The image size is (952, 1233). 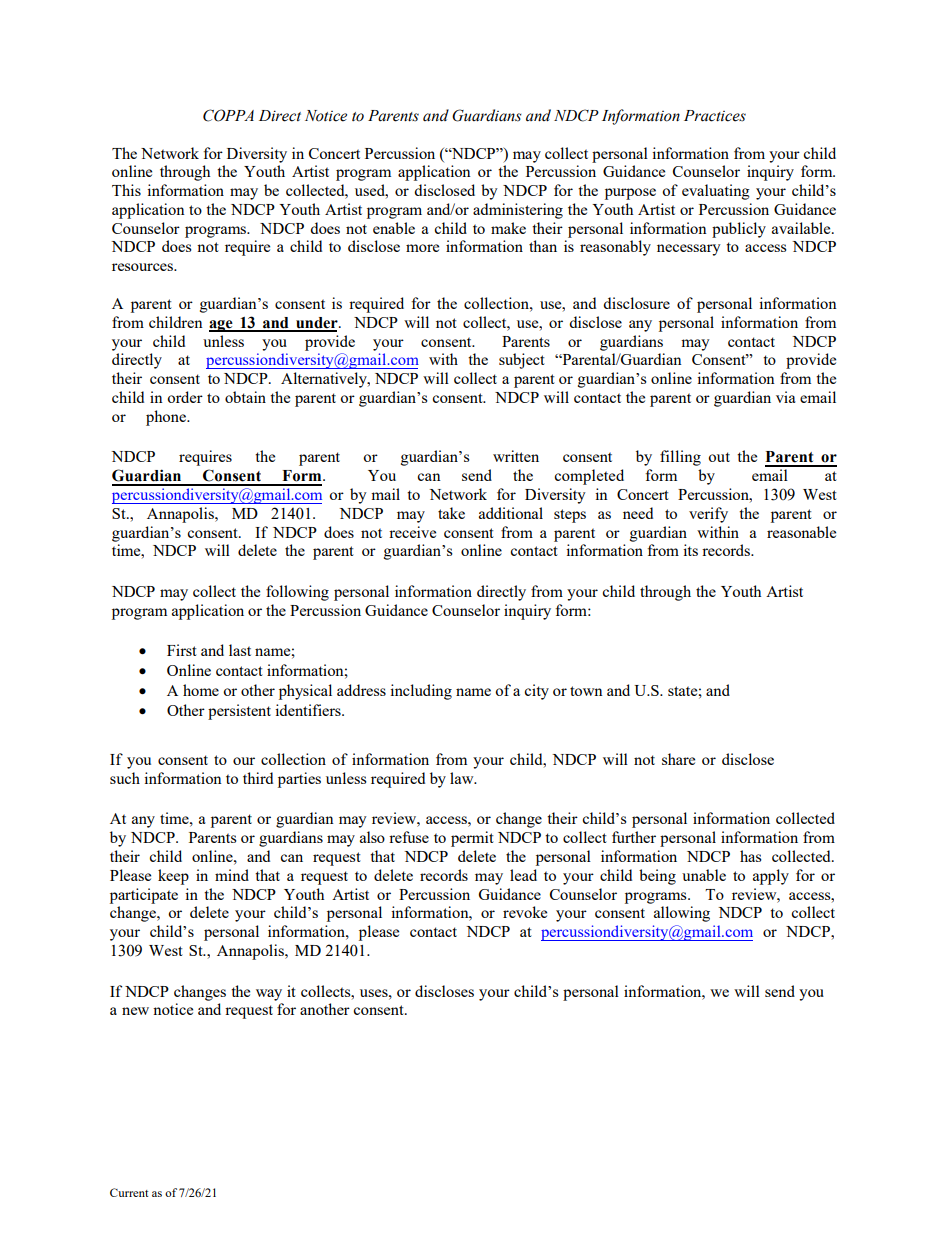 What do you see at coordinates (518, 211) in the image?
I see `administering` at bounding box center [518, 211].
